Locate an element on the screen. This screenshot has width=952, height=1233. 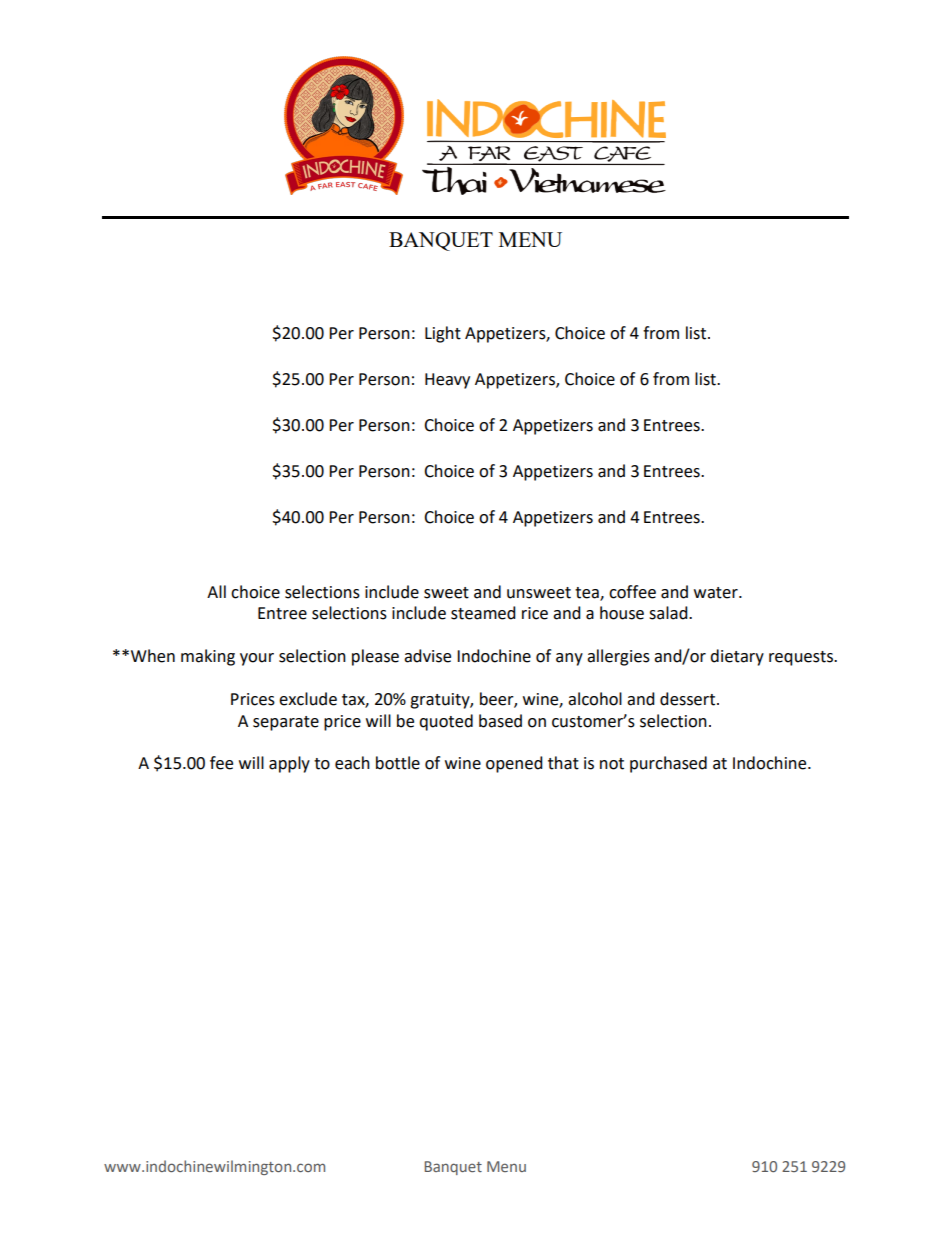
purchased is located at coordinates (668, 764).
